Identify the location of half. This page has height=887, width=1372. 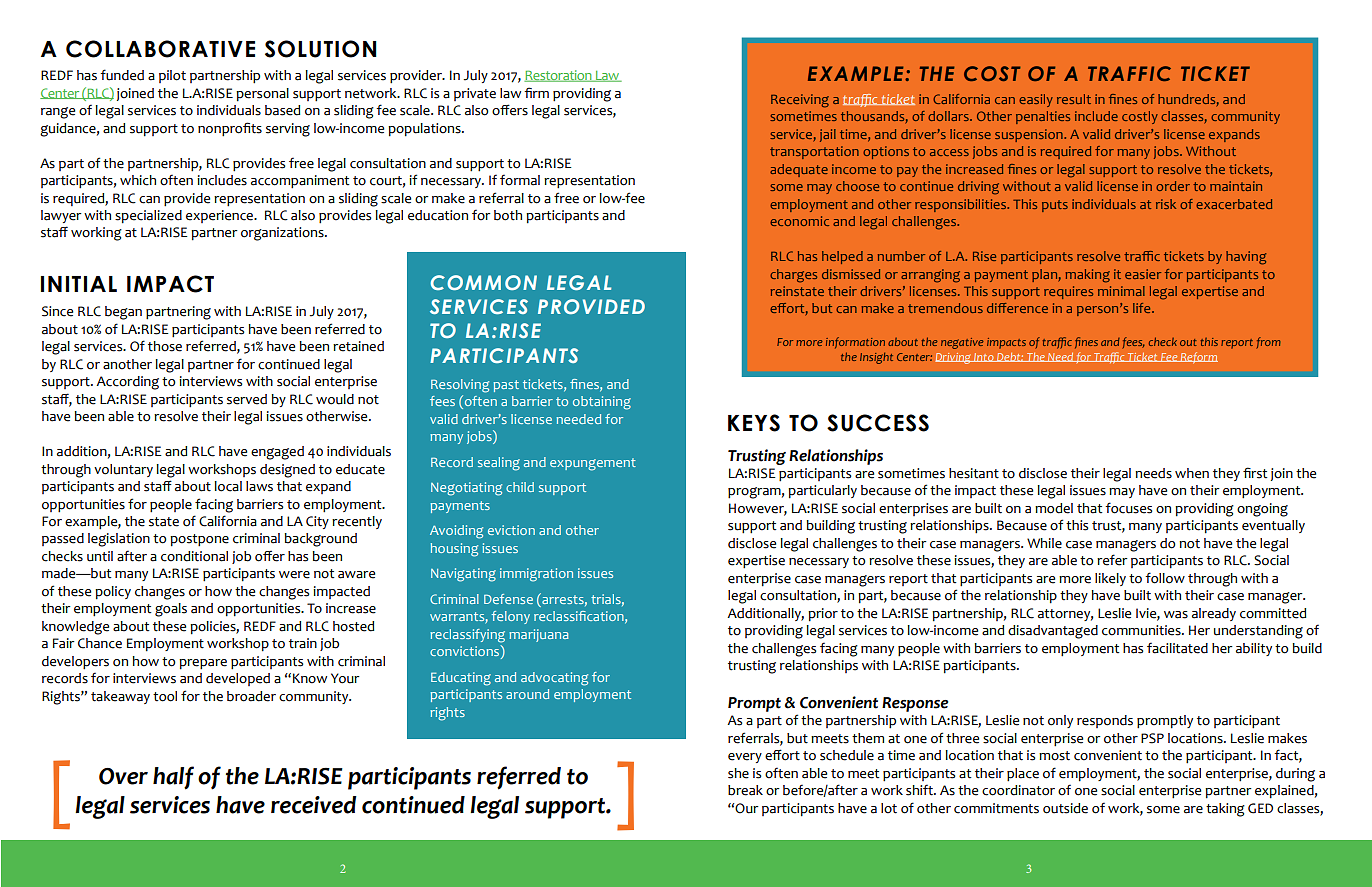
(173, 778).
